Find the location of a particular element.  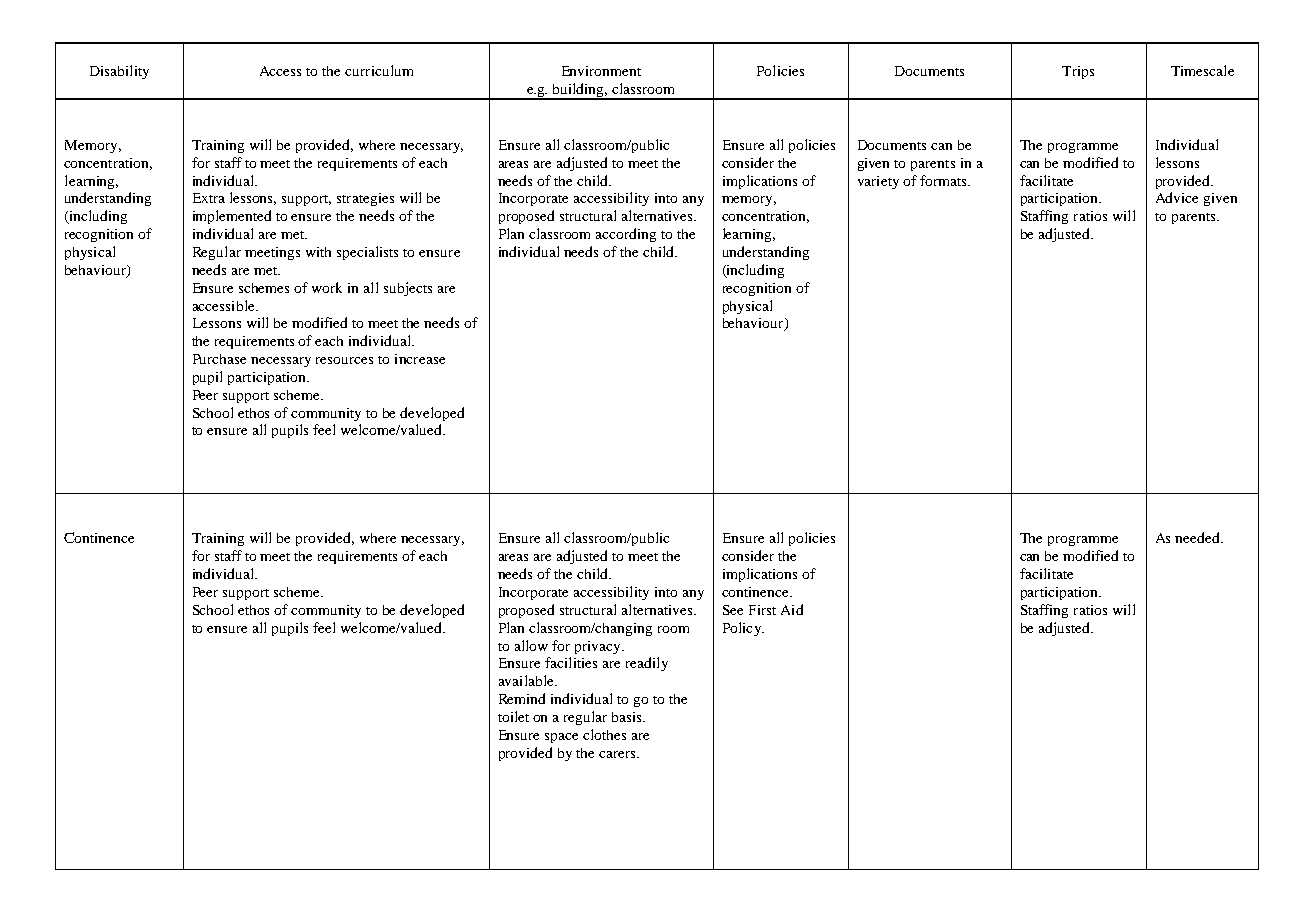

according is located at coordinates (626, 235).
